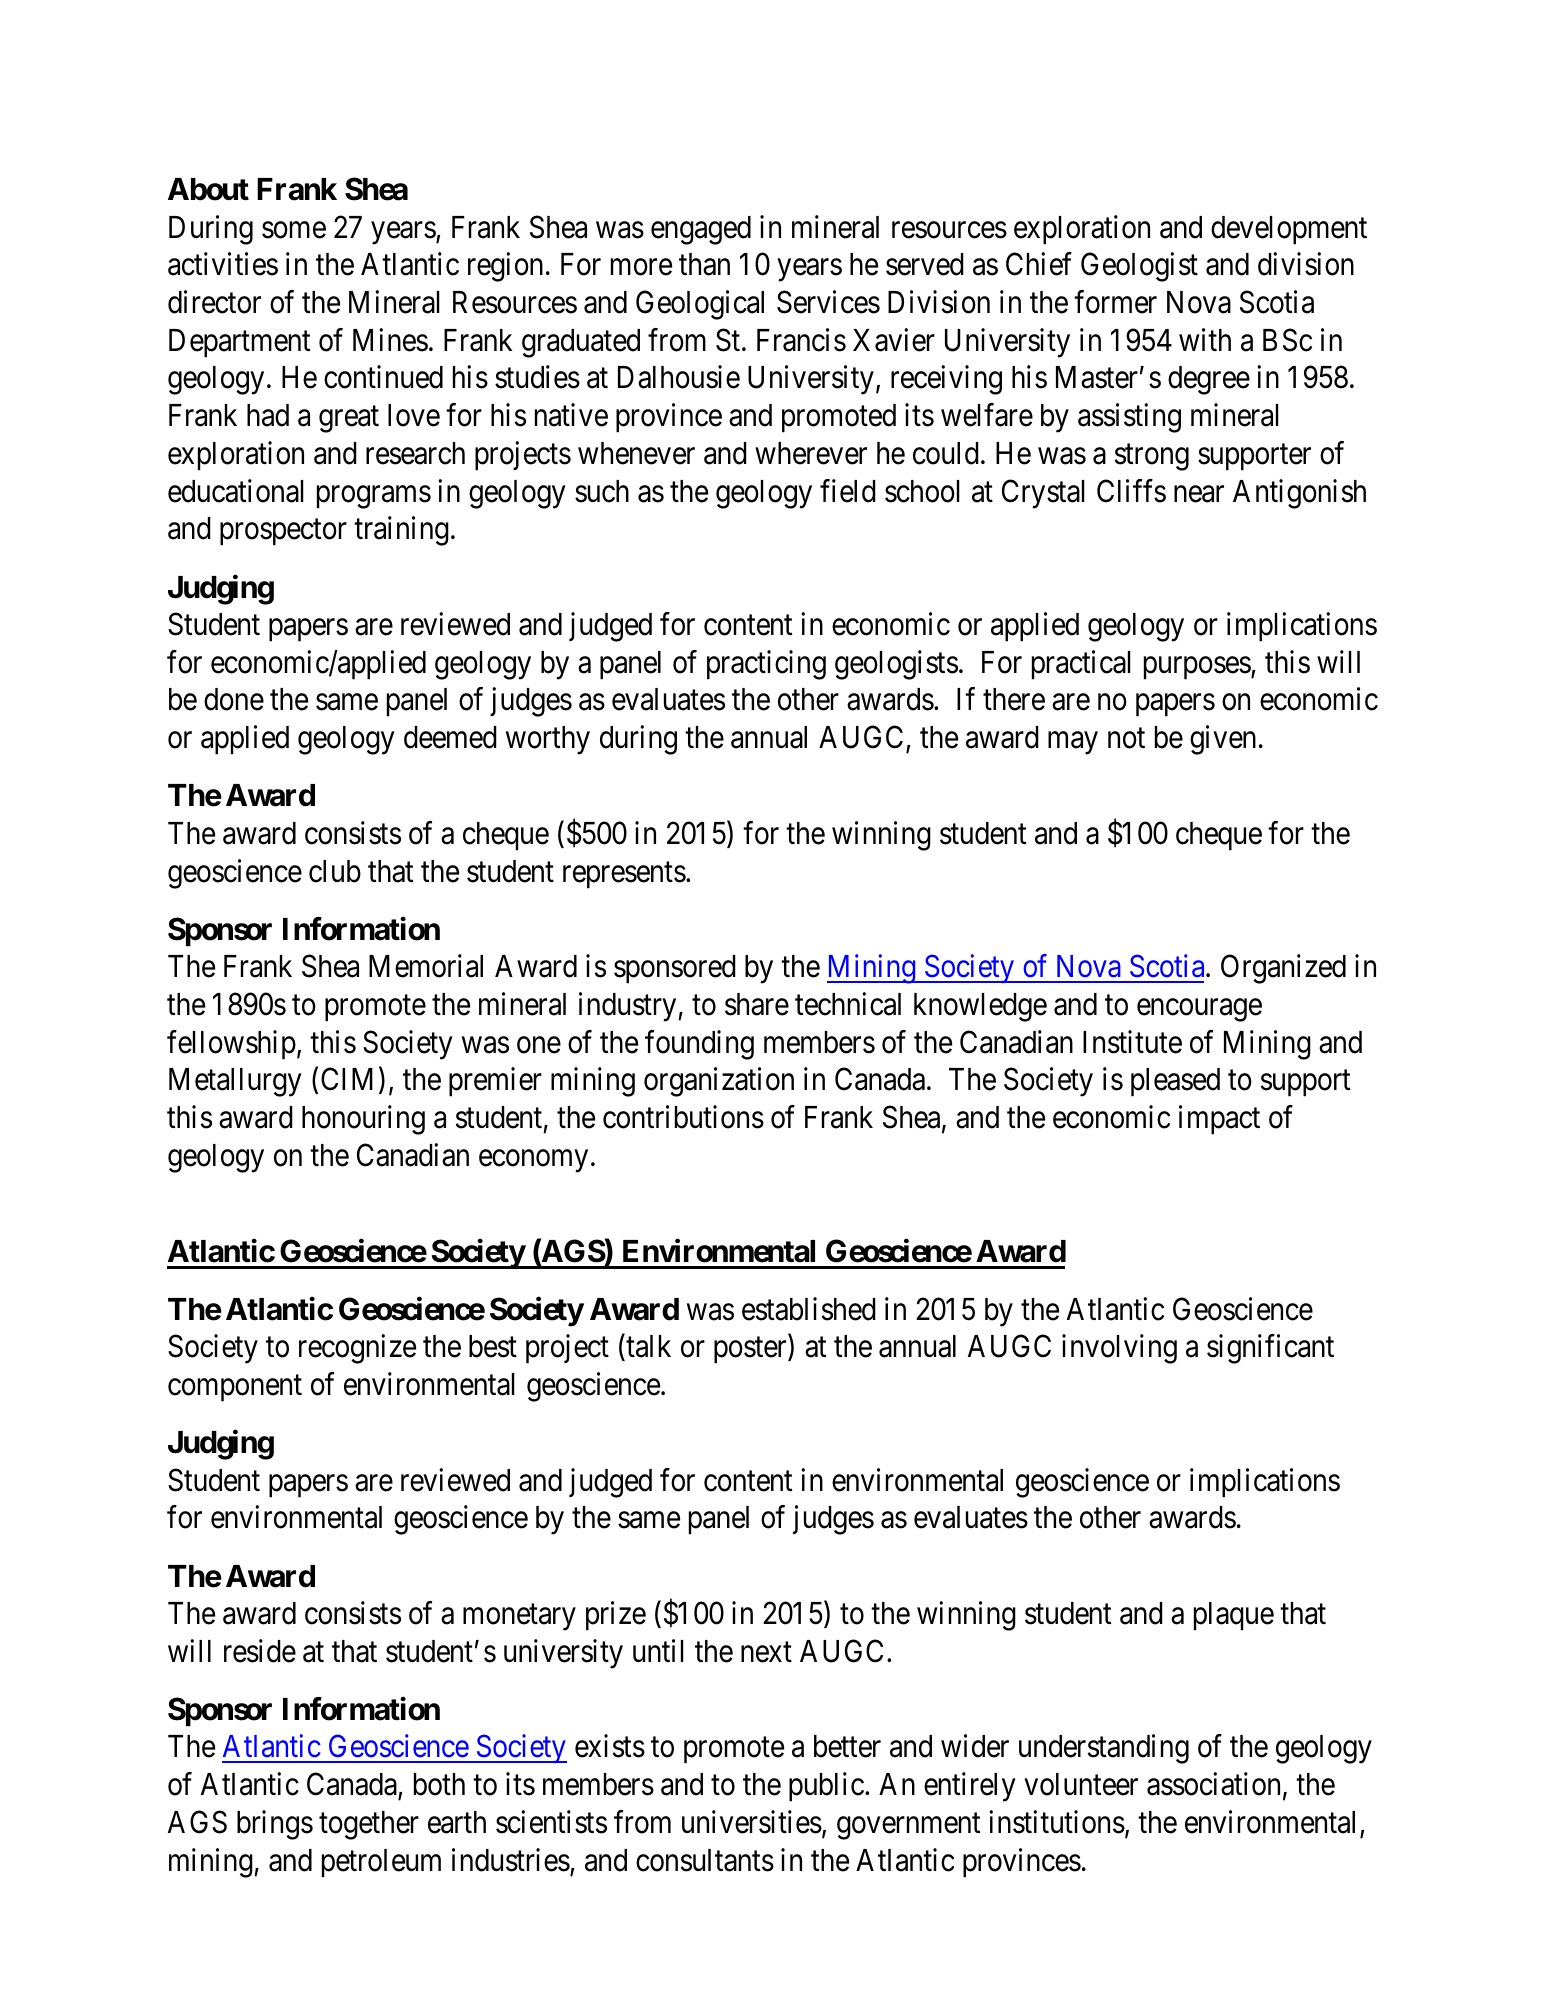 This document has width=1550, height=2006. I want to click on former, so click(1115, 302).
